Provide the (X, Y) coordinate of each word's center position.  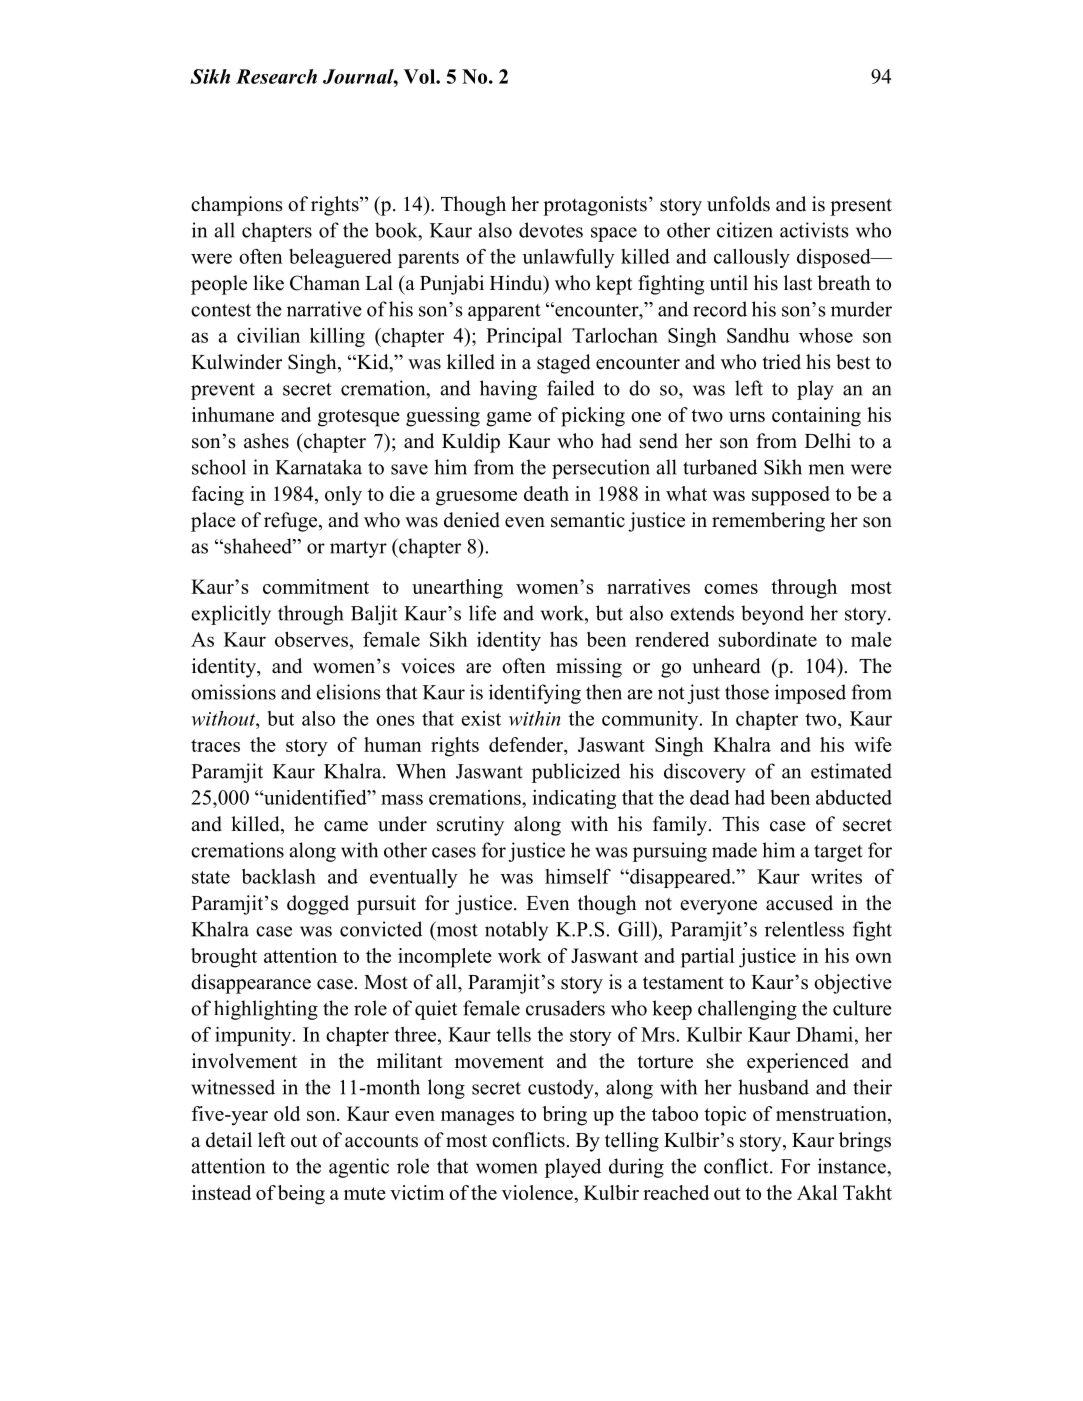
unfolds (738, 204)
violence (538, 1192)
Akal (817, 1192)
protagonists (595, 206)
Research (276, 76)
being (301, 1195)
